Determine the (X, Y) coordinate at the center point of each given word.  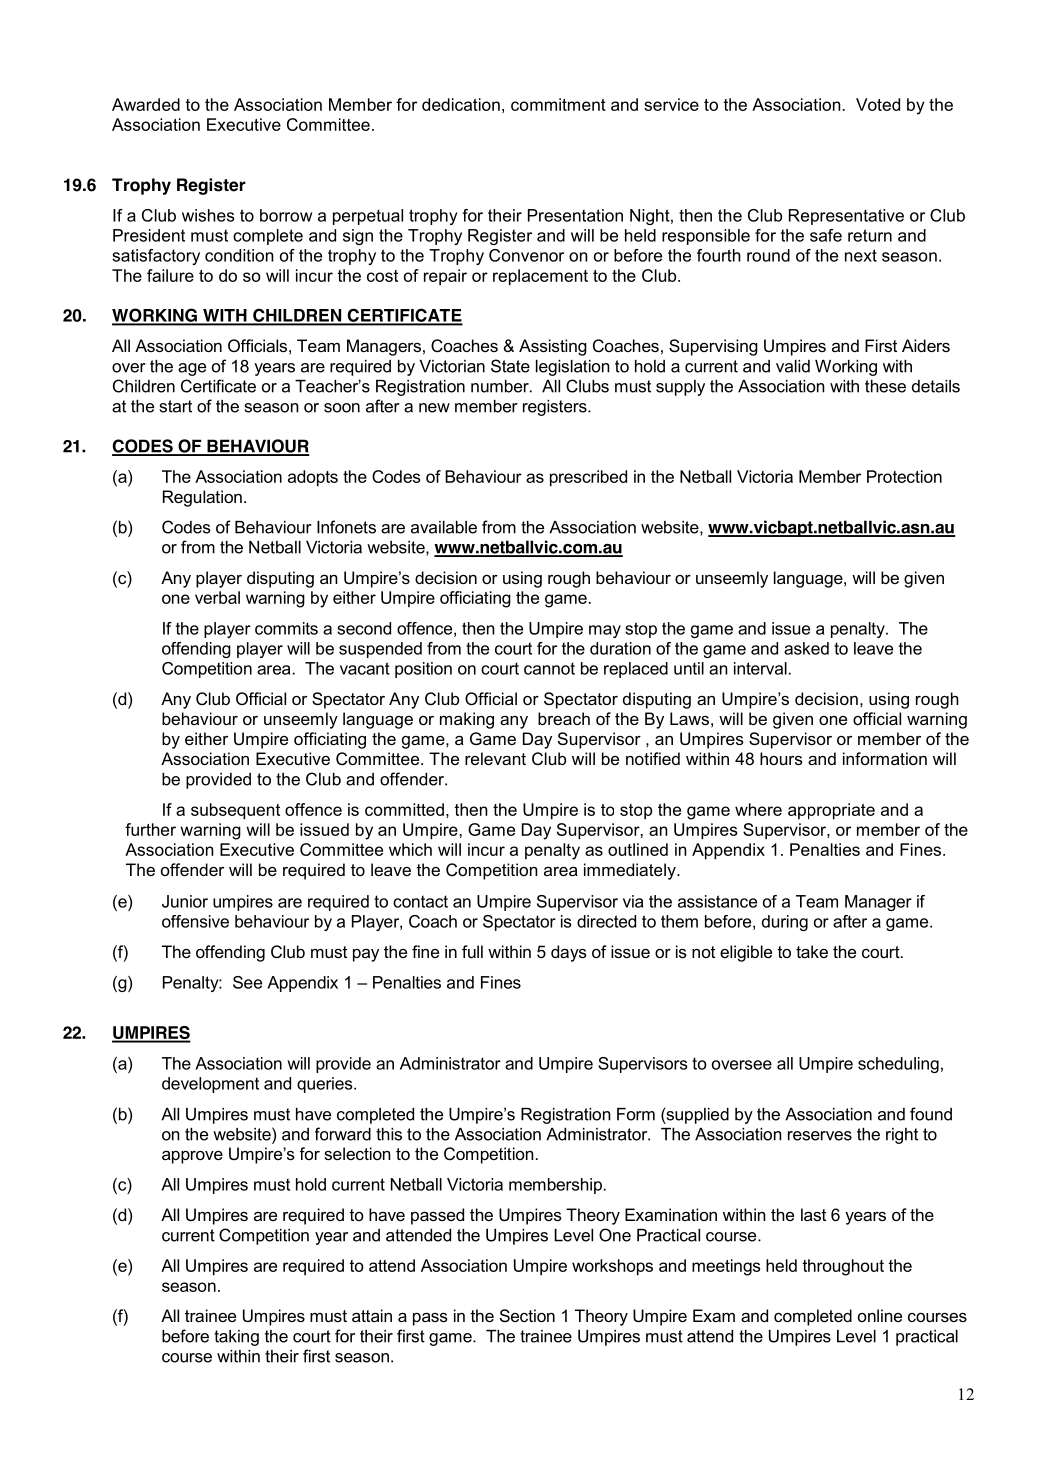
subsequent (235, 811)
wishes (208, 215)
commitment (558, 104)
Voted (878, 104)
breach (564, 718)
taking (236, 1338)
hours (781, 758)
